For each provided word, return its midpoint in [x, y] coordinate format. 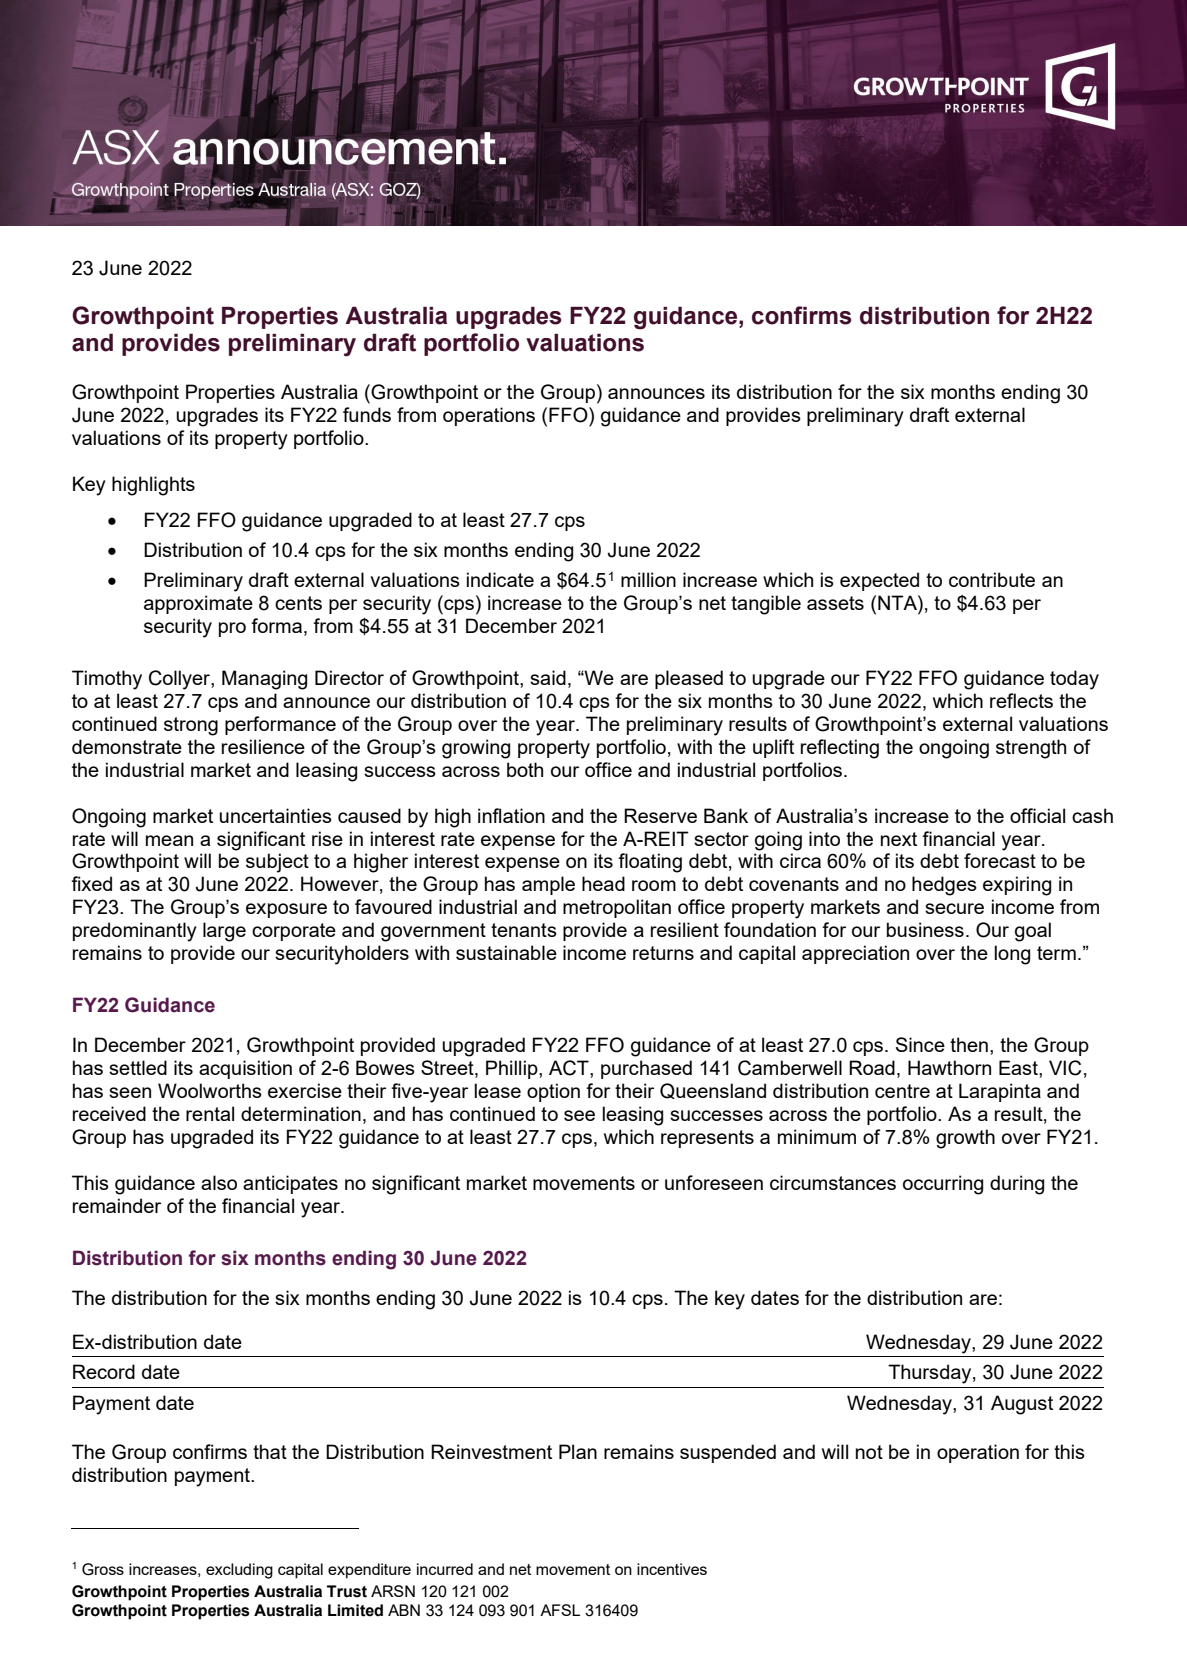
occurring [943, 1185]
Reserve [660, 815]
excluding [239, 1571]
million [648, 579]
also [219, 1182]
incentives [672, 1569]
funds [367, 414]
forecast [1000, 860]
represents [707, 1139]
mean [169, 840]
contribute [992, 579]
